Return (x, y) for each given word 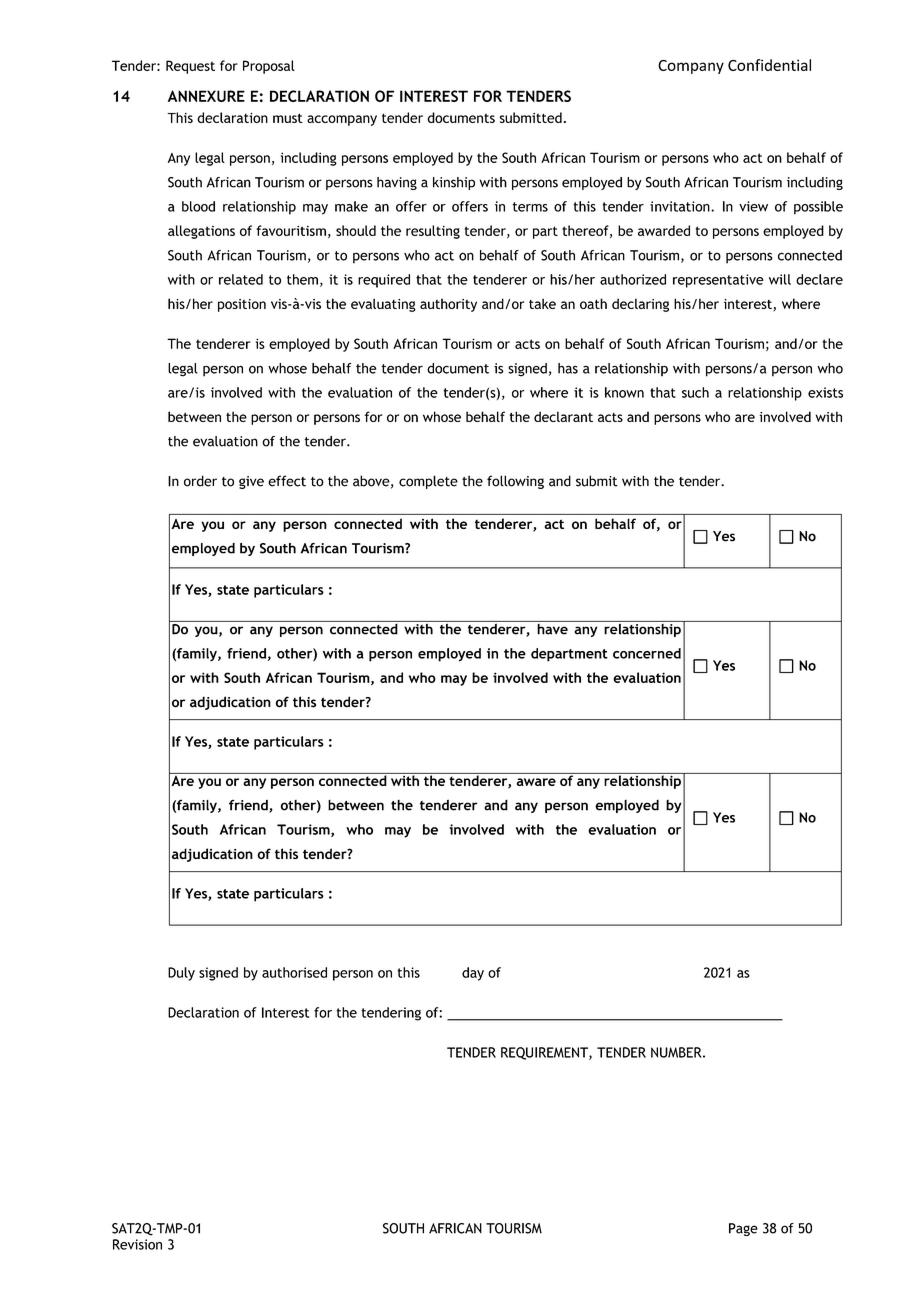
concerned (647, 653)
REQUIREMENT (545, 1053)
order (200, 481)
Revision (137, 1244)
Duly (181, 974)
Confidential (769, 65)
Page (743, 1229)
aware (536, 782)
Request (190, 67)
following (515, 482)
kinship (454, 183)
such (695, 392)
